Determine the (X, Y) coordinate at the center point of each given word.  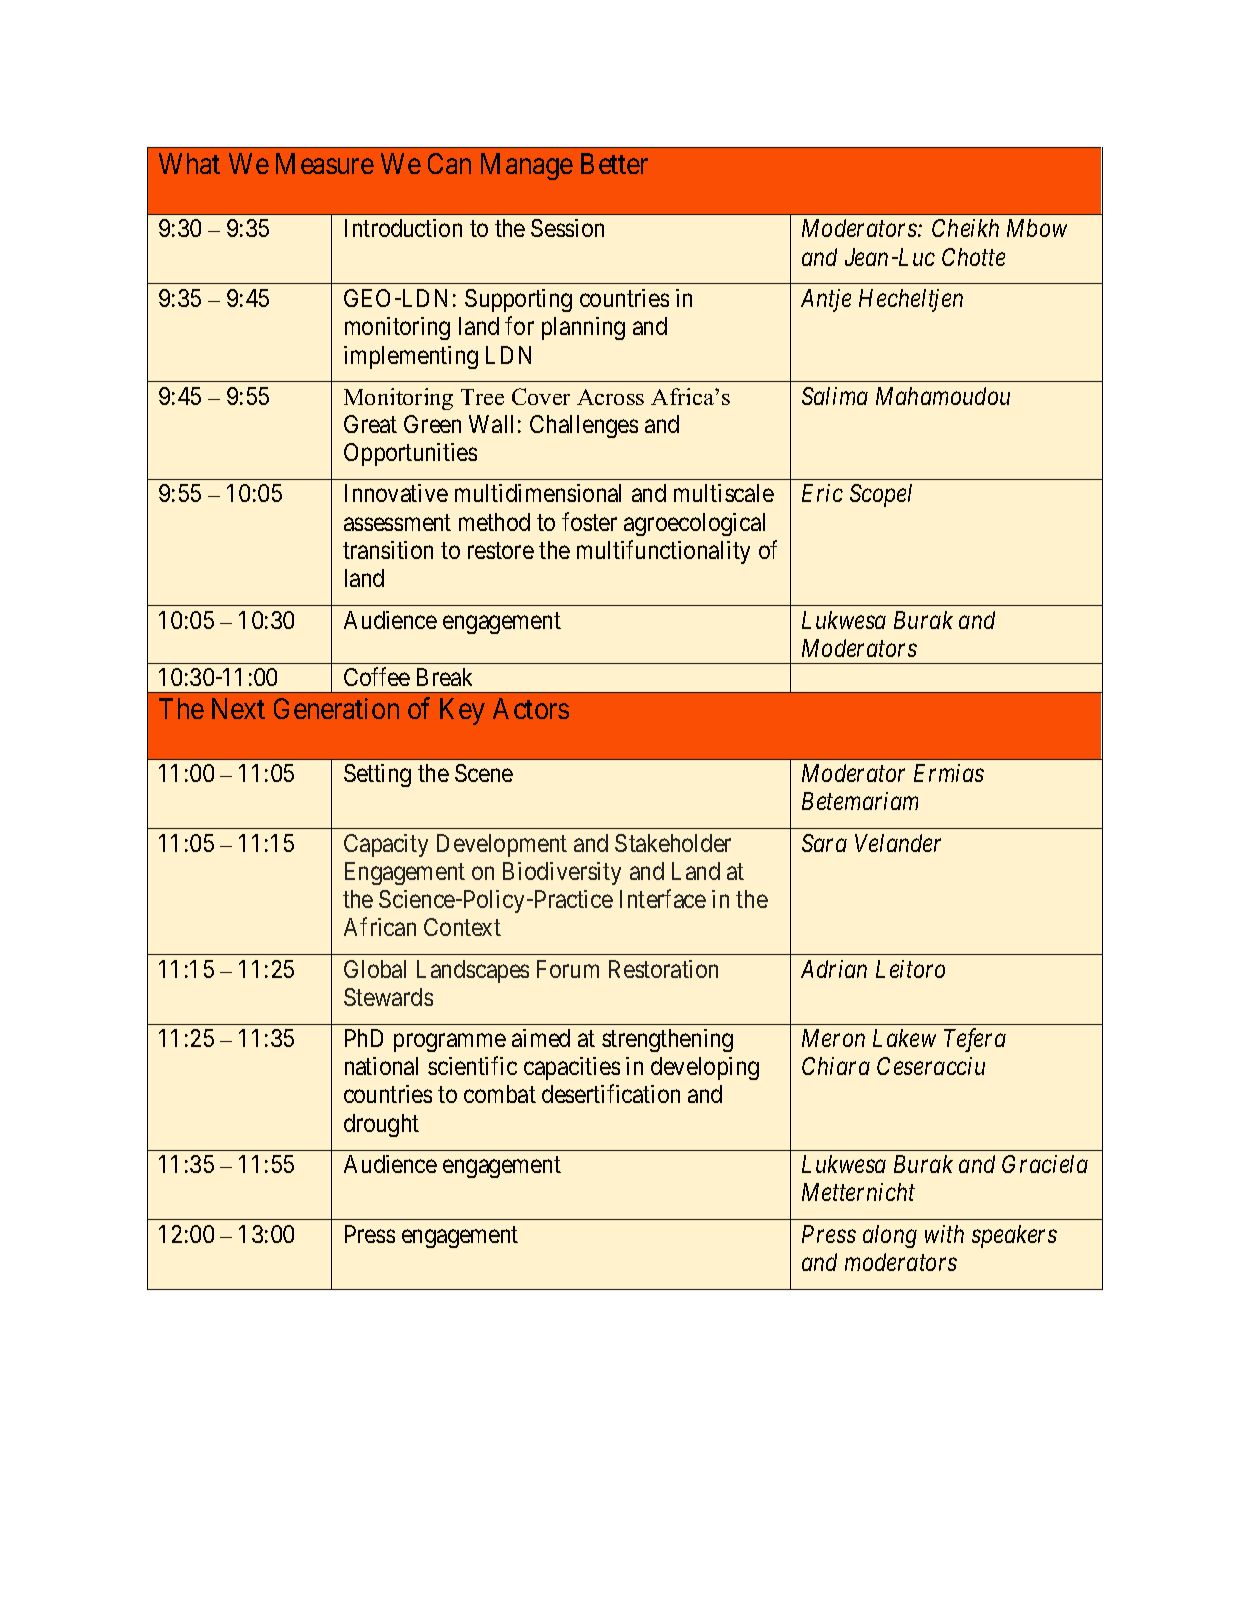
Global (375, 969)
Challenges (584, 426)
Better (614, 163)
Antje (826, 300)
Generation (336, 708)
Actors (531, 708)
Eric (822, 493)
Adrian (834, 969)
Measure (325, 163)
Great (370, 424)
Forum (568, 969)
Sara (824, 843)
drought (381, 1125)
